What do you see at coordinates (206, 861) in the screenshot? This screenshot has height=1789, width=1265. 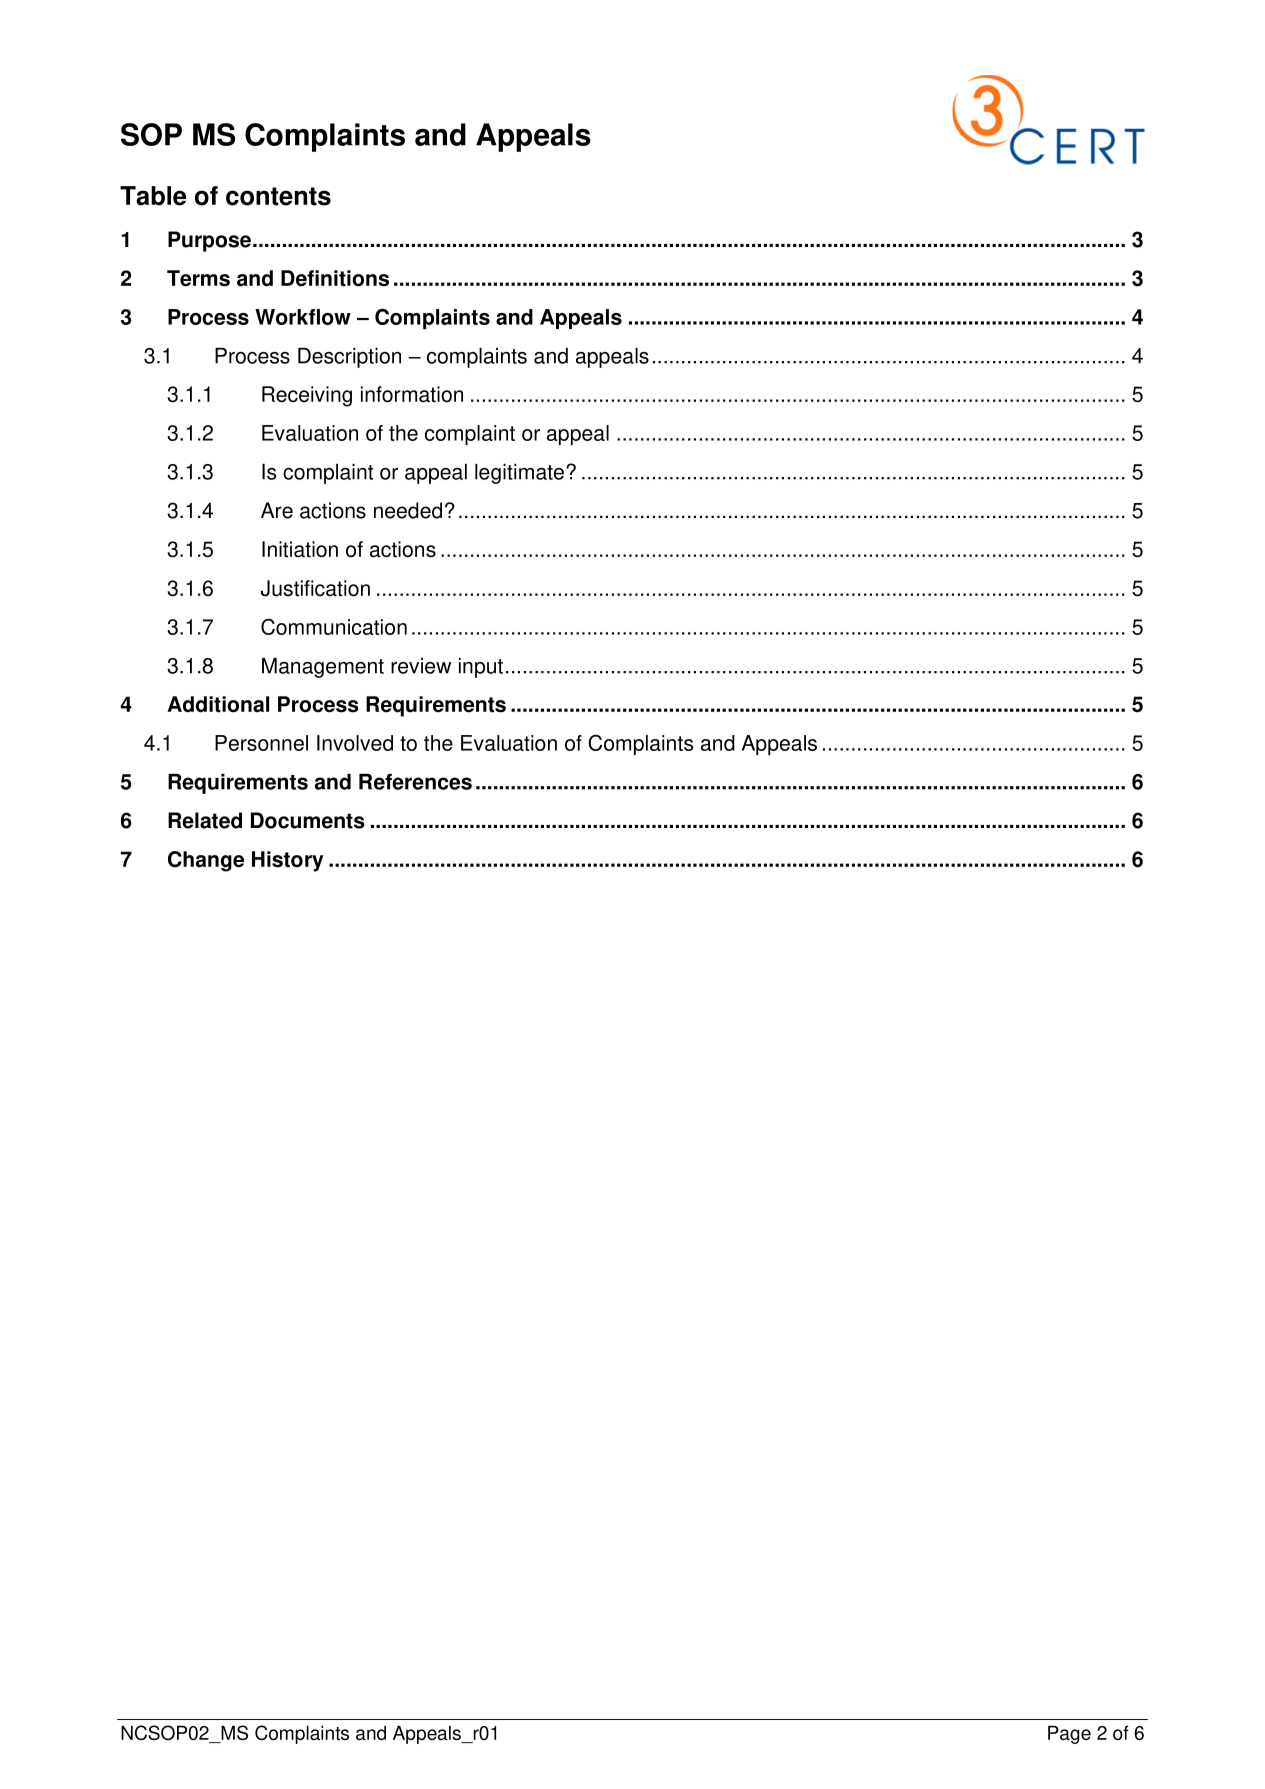 I see `Change` at bounding box center [206, 861].
